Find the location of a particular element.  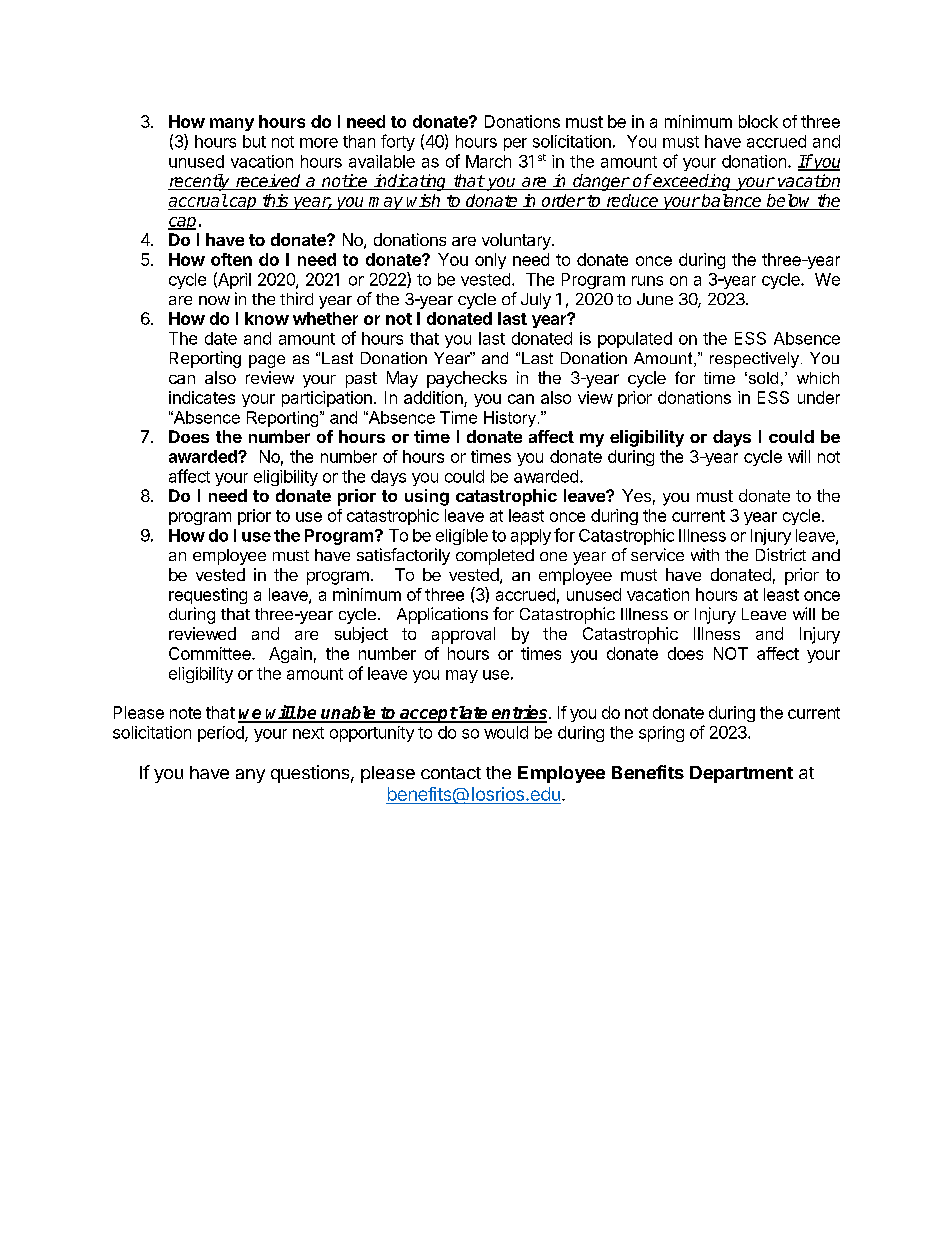

requesting is located at coordinates (208, 596).
